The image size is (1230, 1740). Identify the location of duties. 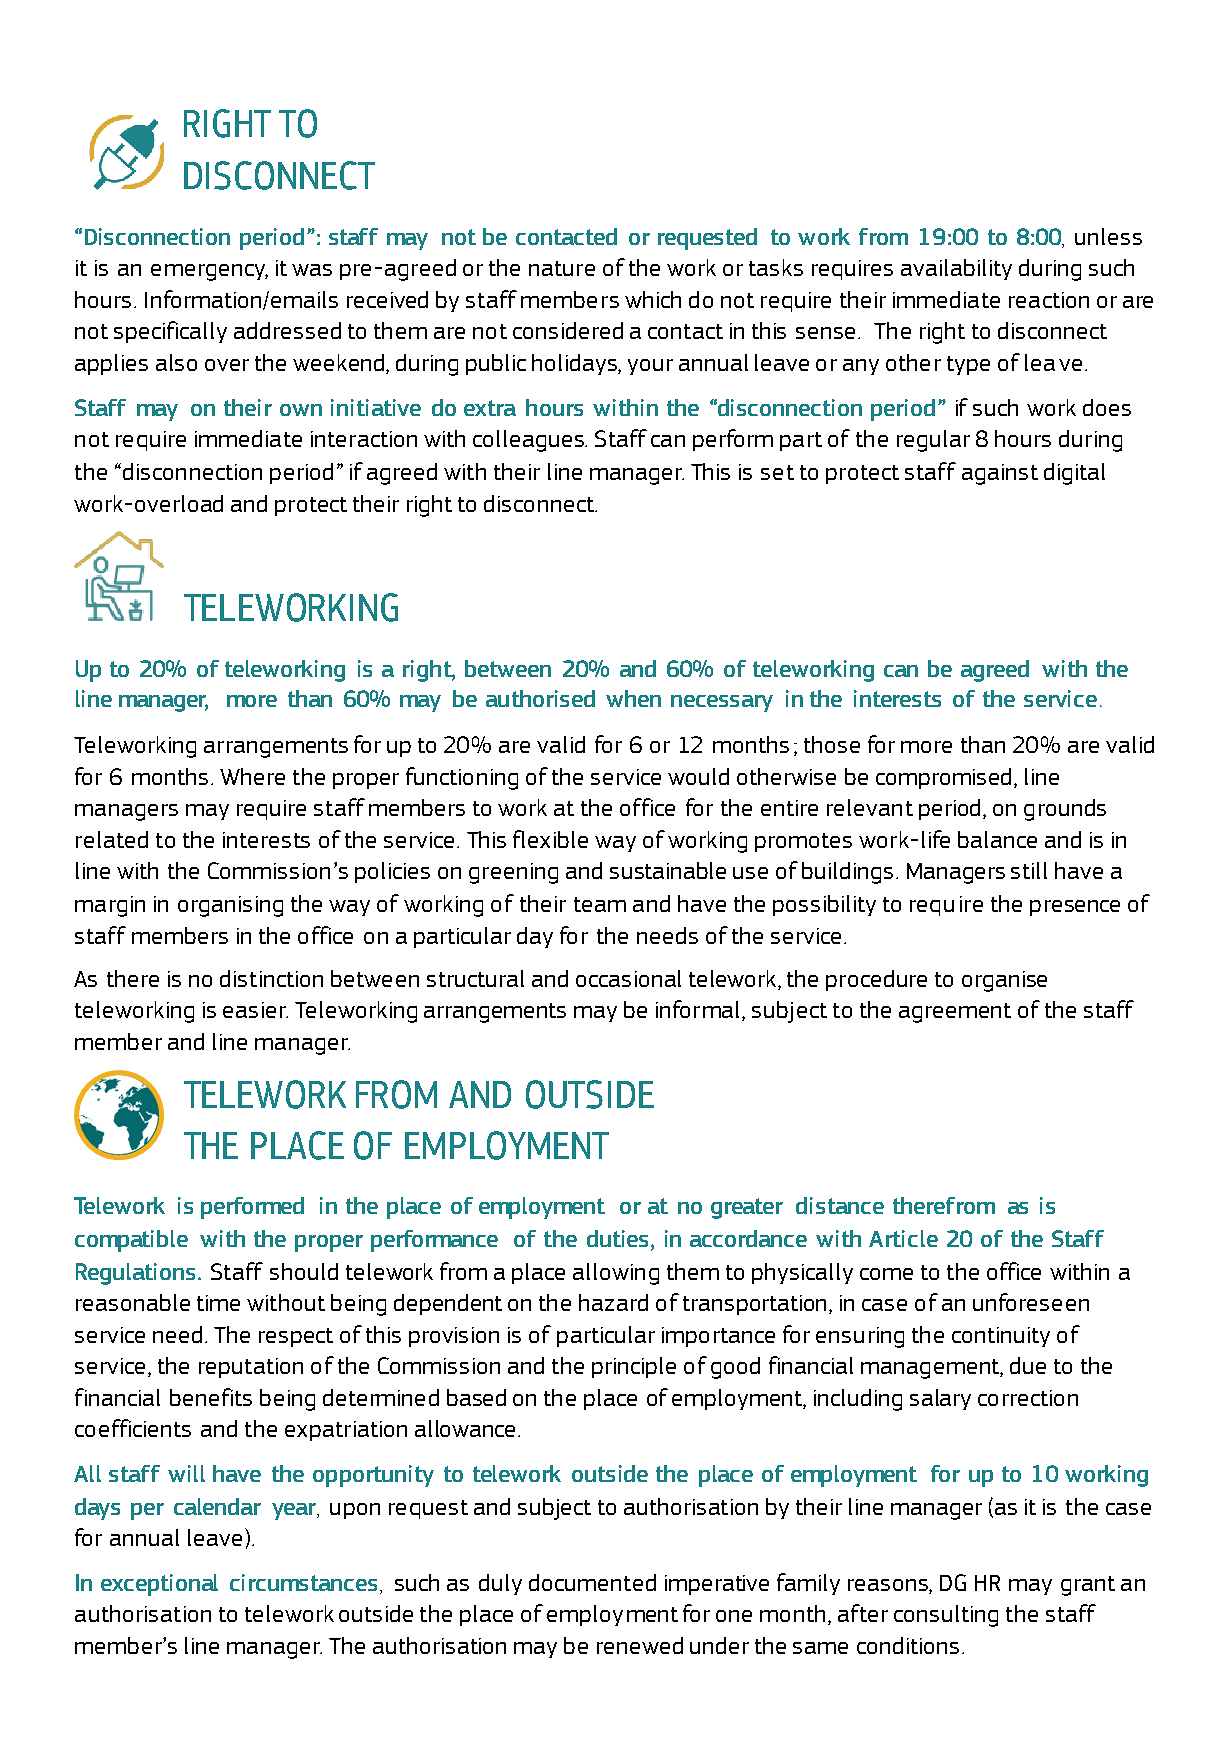
(619, 1238).
